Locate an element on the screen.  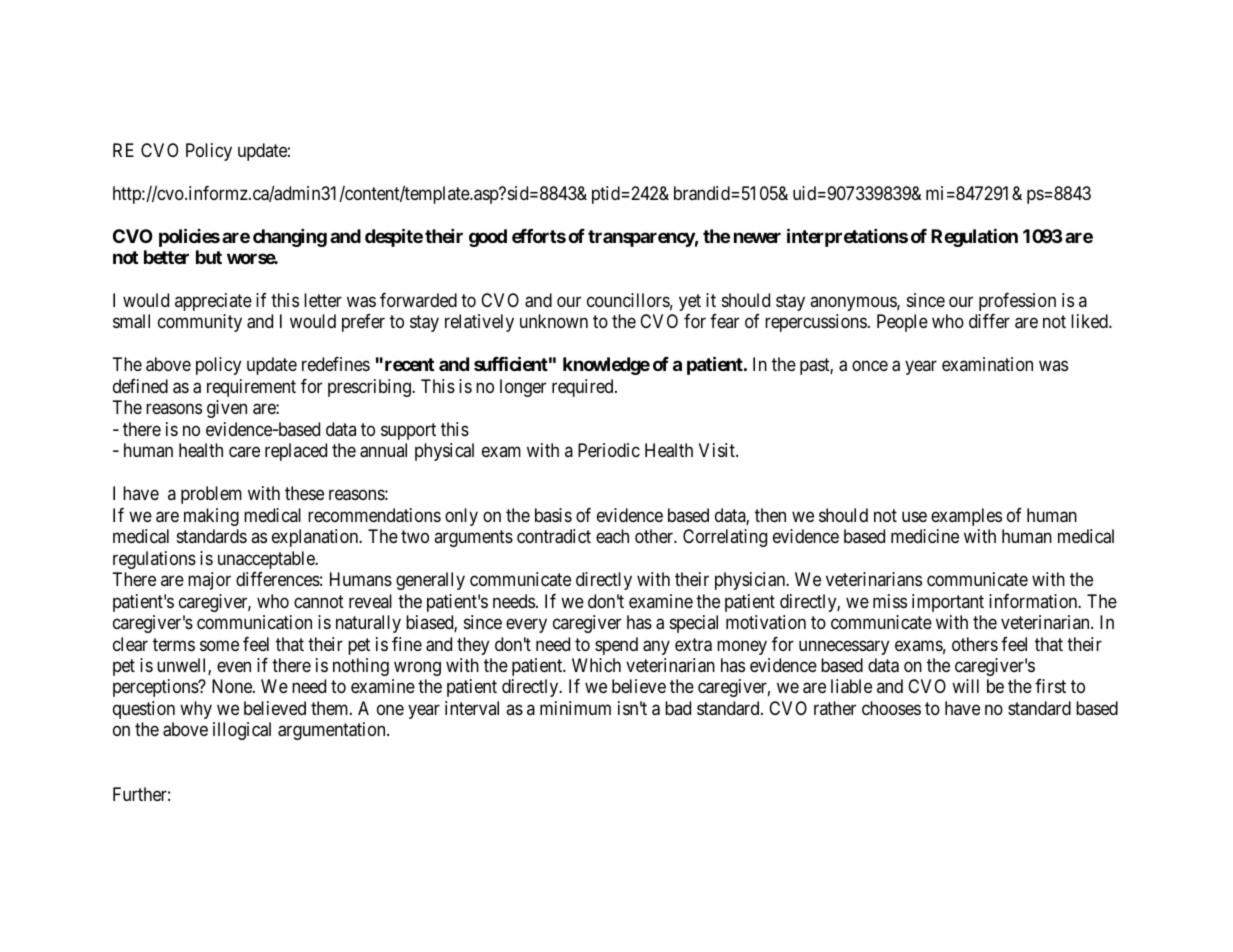
problem is located at coordinates (211, 495).
